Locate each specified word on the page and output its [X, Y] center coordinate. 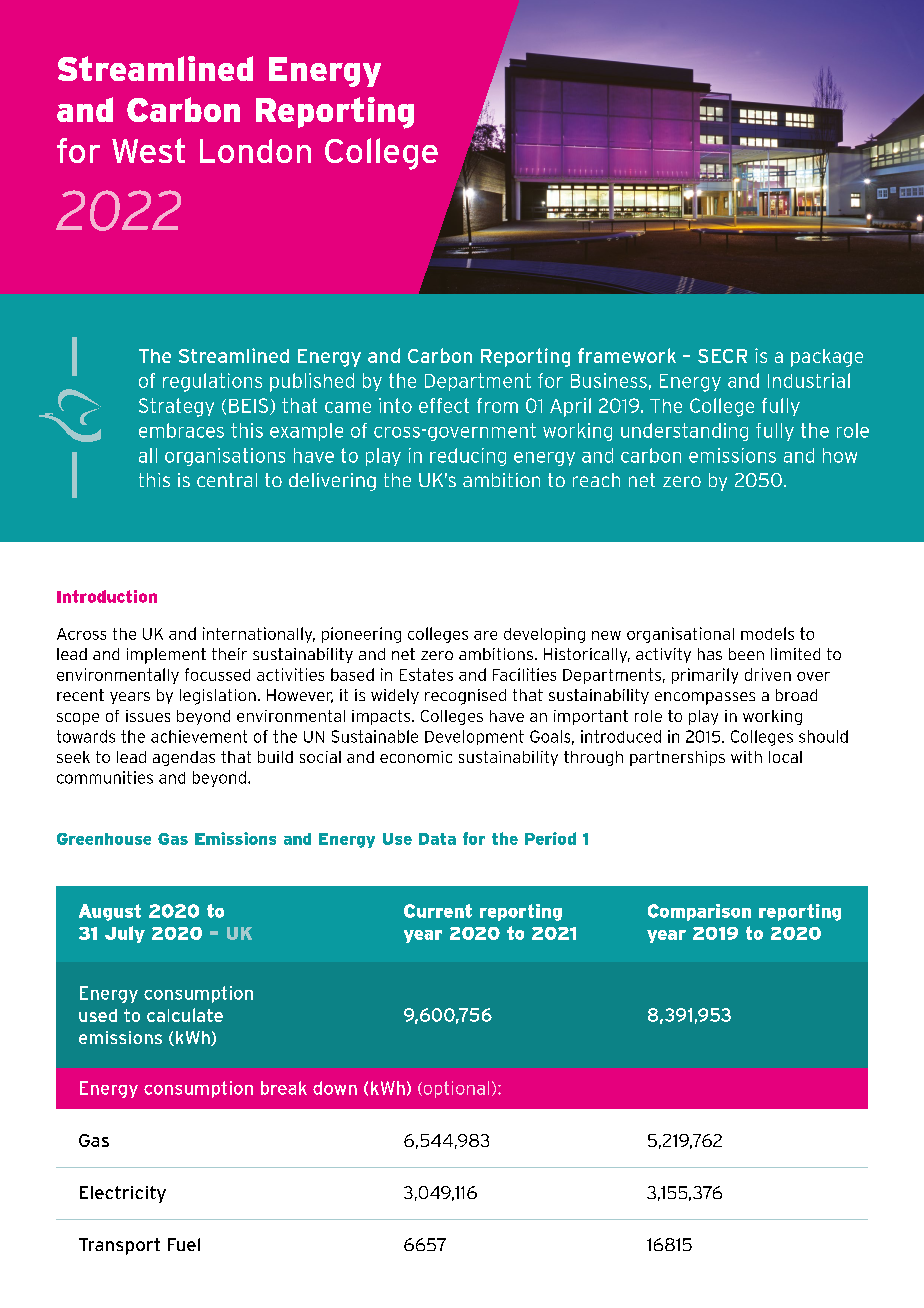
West [148, 150]
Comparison [699, 912]
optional [455, 1089]
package [827, 358]
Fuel [184, 1244]
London [255, 151]
